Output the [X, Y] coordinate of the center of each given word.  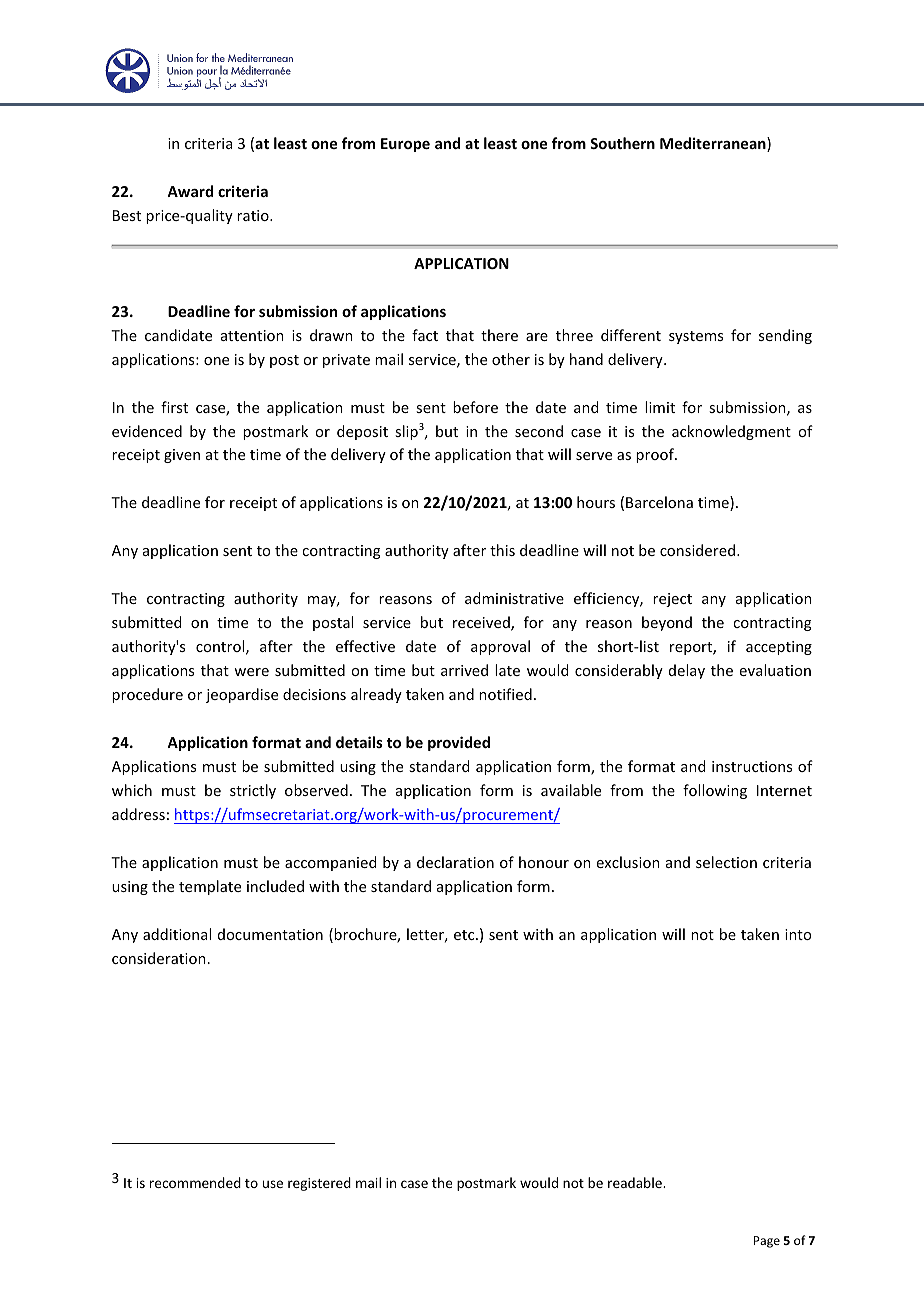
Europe [405, 145]
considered [699, 550]
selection [726, 862]
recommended [195, 1182]
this [502, 550]
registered [319, 1184]
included [275, 886]
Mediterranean [714, 144]
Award [190, 191]
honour [544, 862]
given [182, 456]
